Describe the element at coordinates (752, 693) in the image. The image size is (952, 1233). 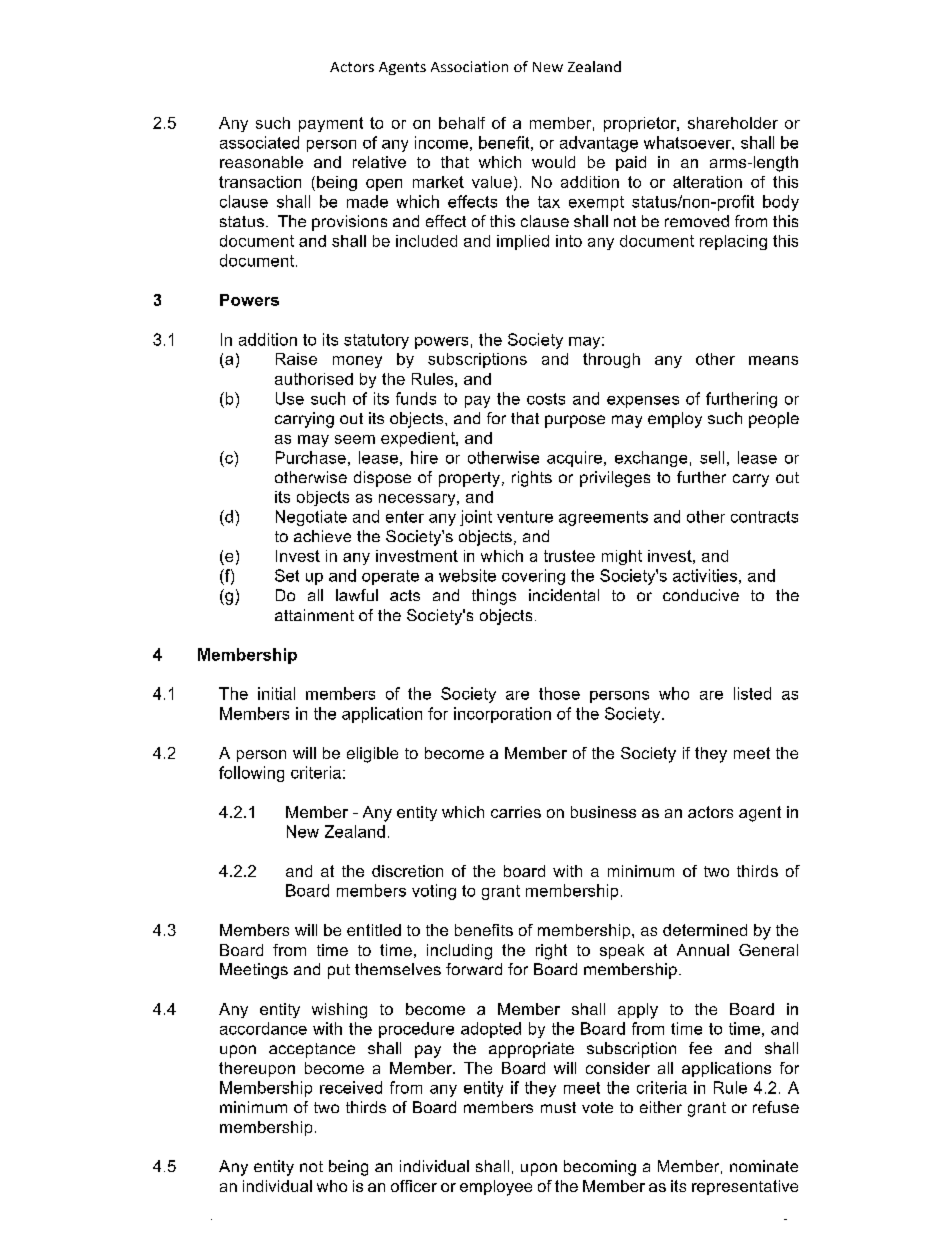
I see `listed` at that location.
